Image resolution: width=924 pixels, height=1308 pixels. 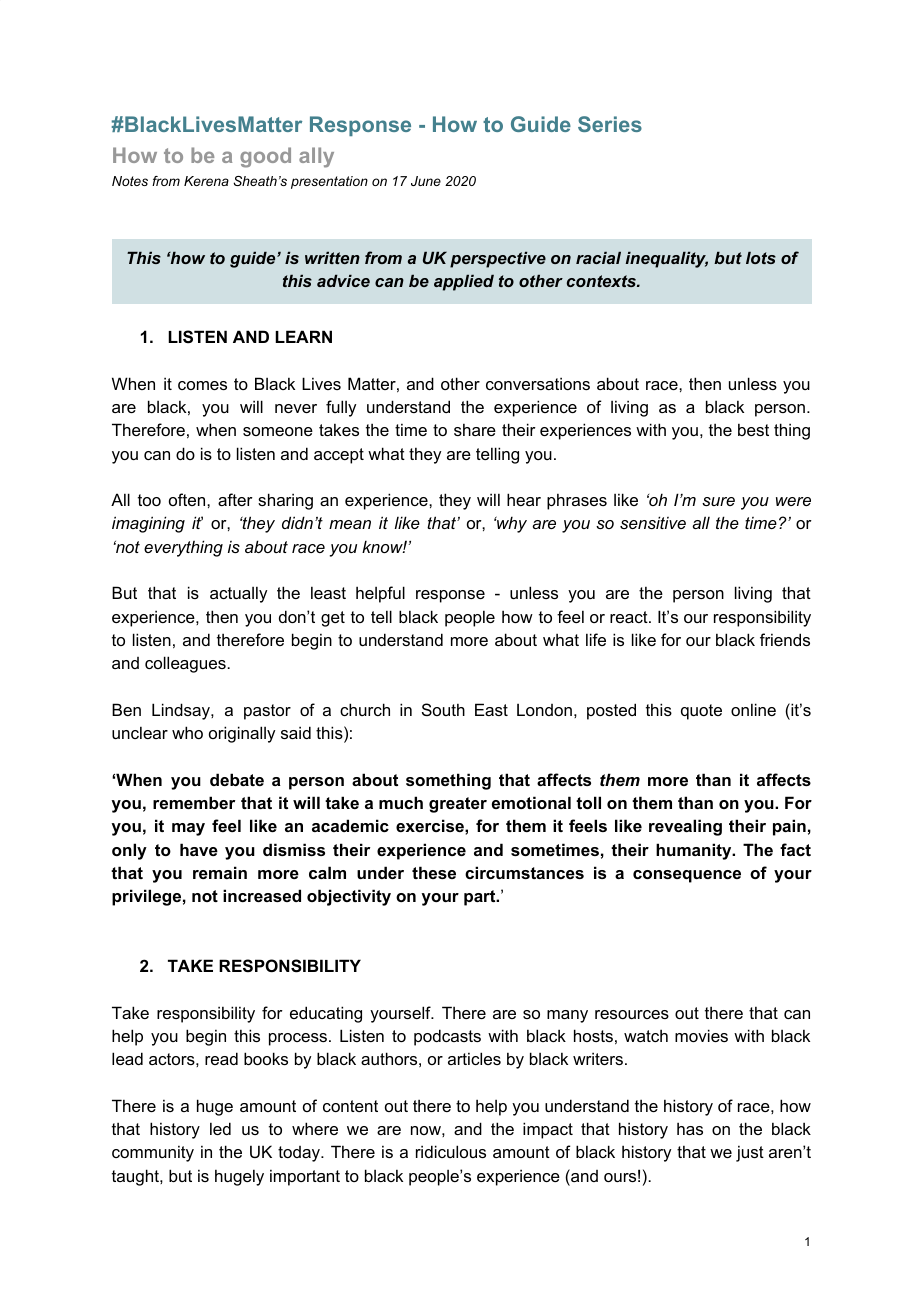 I want to click on increased, so click(x=262, y=895).
